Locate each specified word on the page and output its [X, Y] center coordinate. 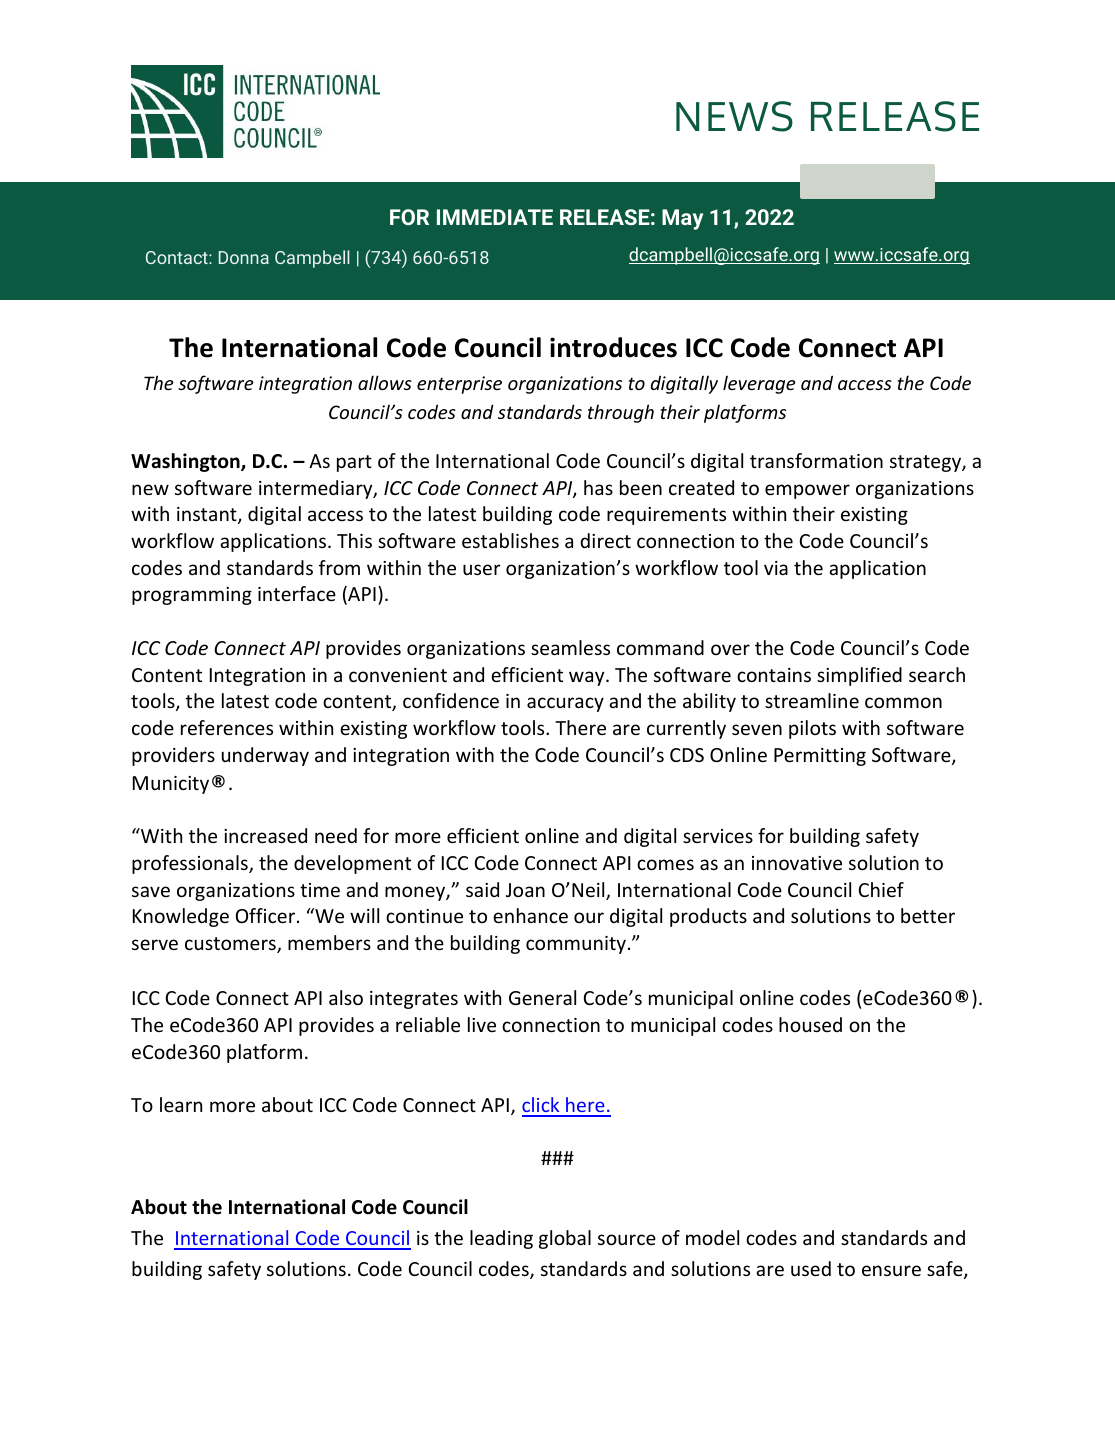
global [565, 1239]
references [227, 727]
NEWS [734, 116]
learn [181, 1104]
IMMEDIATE [495, 217]
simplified [859, 676]
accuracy [565, 704]
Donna [244, 257]
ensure [891, 1270]
